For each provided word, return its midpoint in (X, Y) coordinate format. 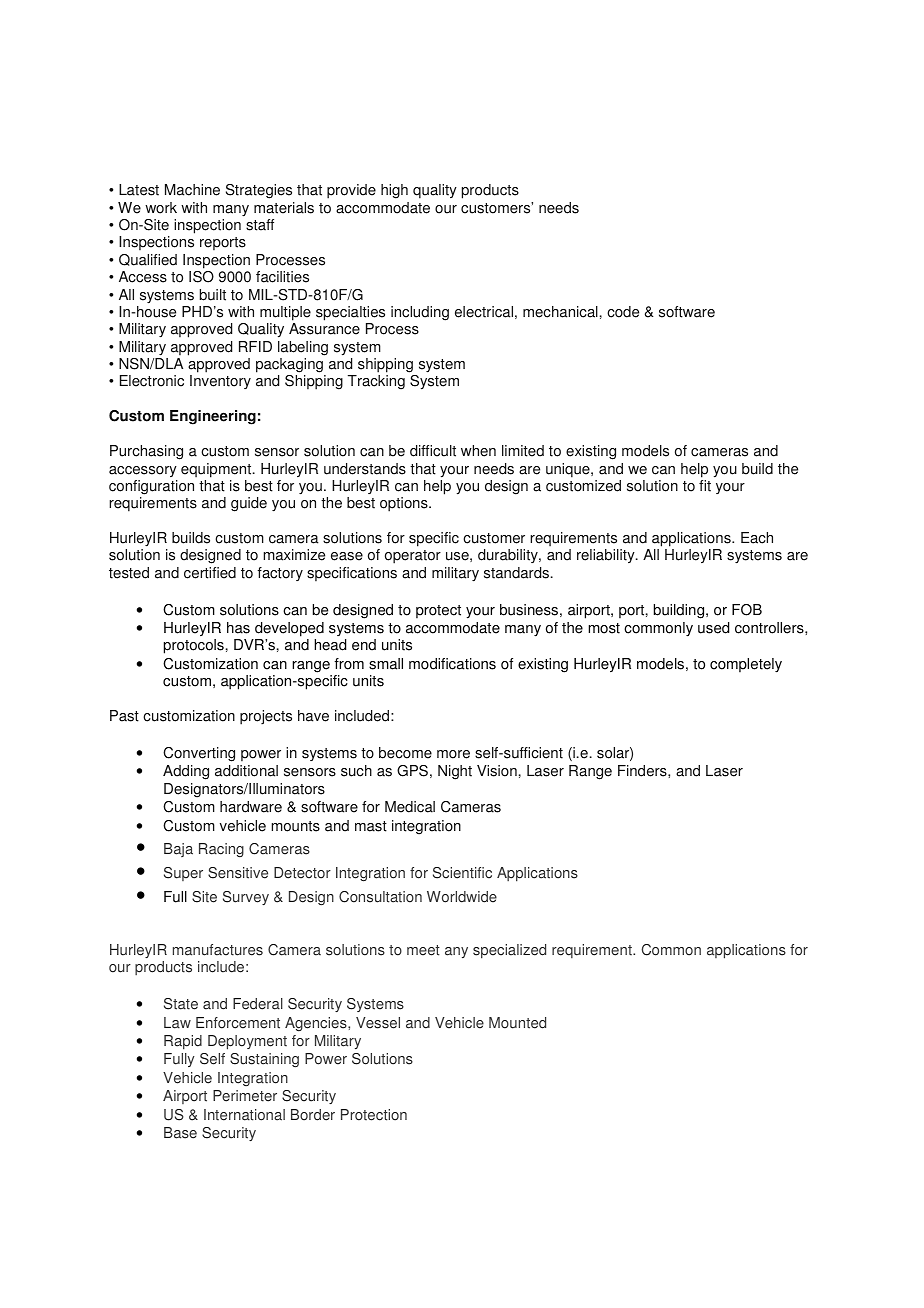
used (713, 628)
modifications (452, 664)
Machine (192, 190)
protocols (194, 646)
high (394, 191)
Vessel (378, 1023)
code (623, 312)
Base (180, 1133)
